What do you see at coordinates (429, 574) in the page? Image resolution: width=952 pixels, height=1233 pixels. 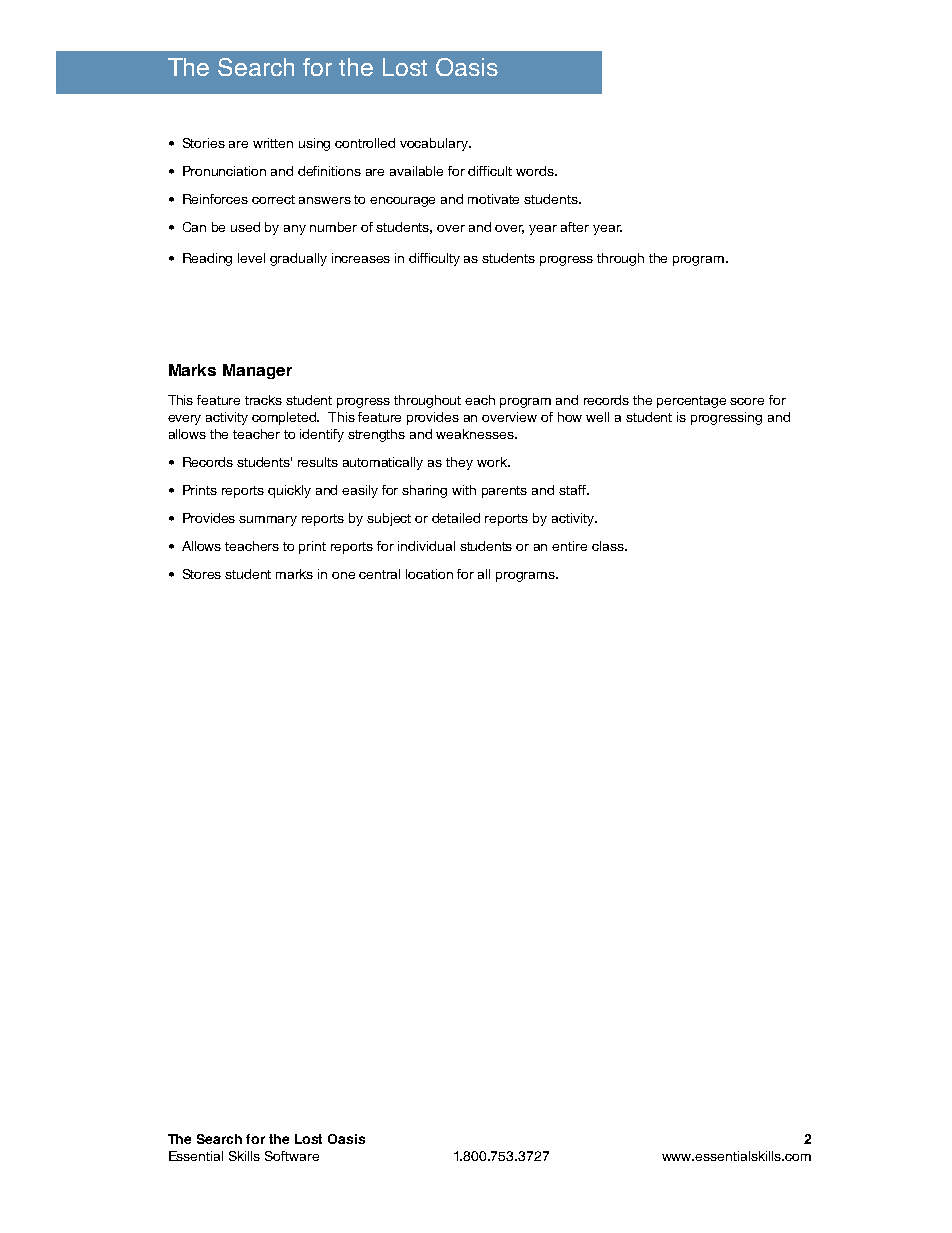 I see `location` at bounding box center [429, 574].
